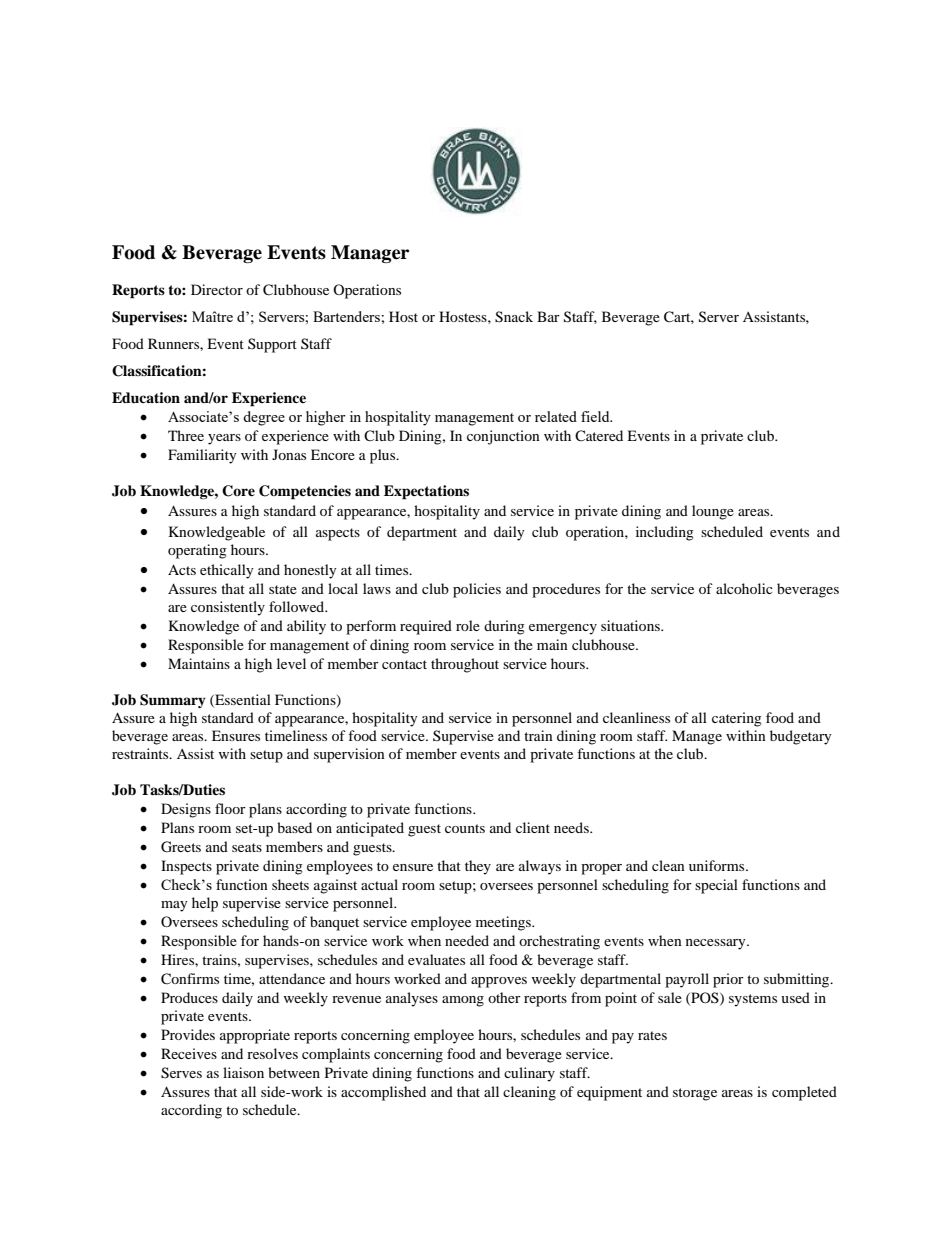 The width and height of the page is (952, 1233). Describe the element at coordinates (596, 416) in the page. I see `field` at that location.
